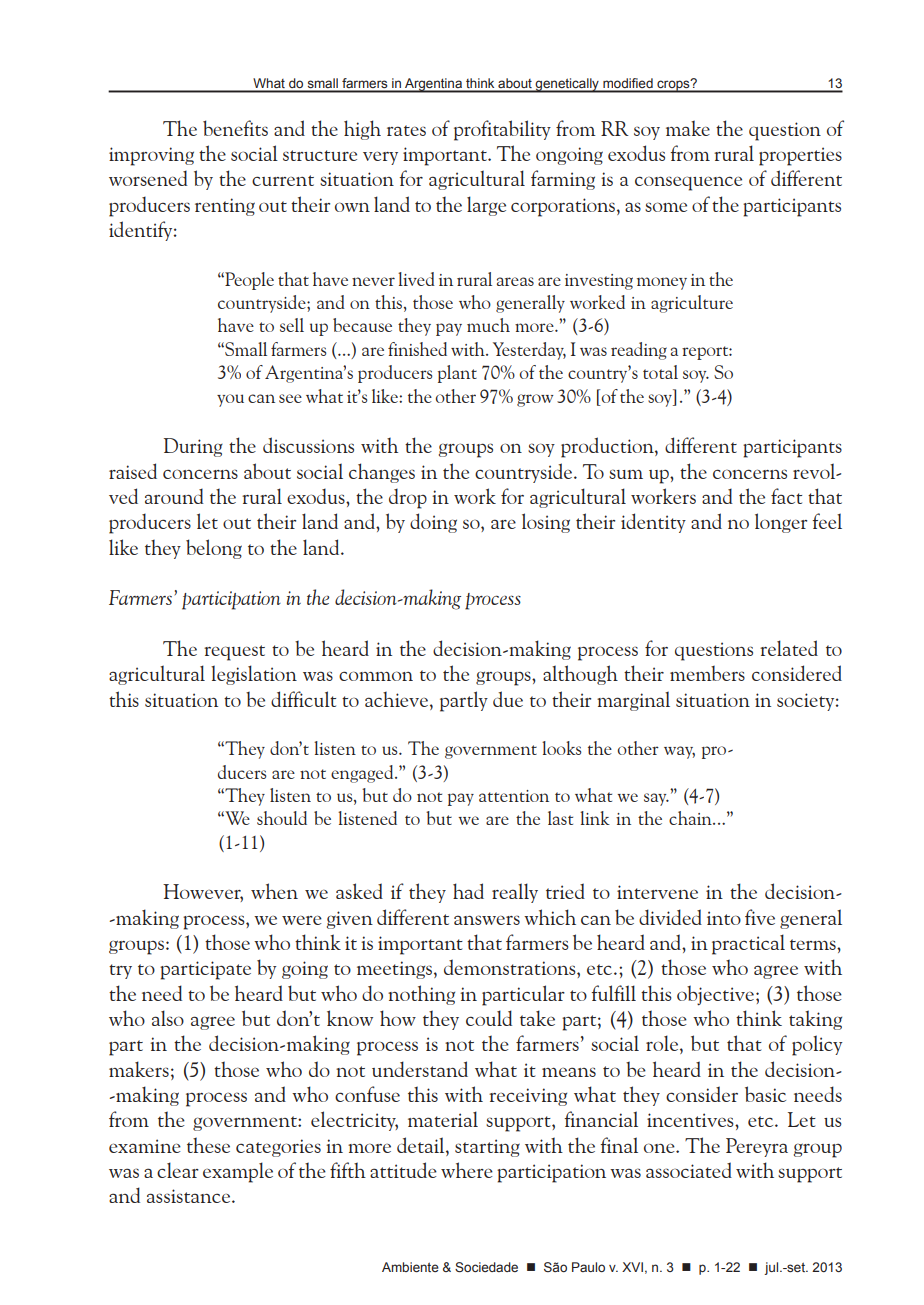 This page has width=924, height=1305. I want to click on grow, so click(535, 400).
